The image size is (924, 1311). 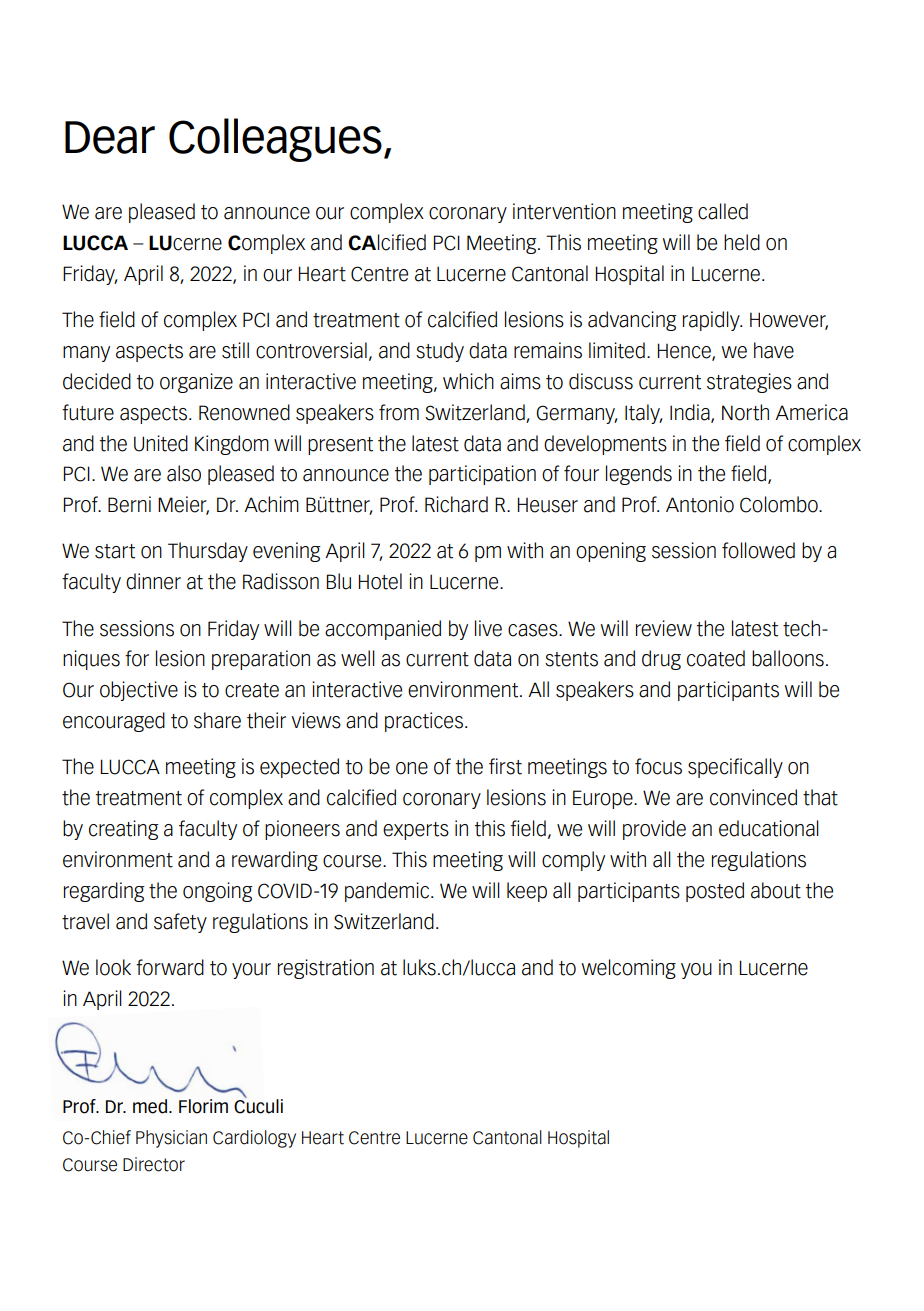 What do you see at coordinates (488, 628) in the screenshot?
I see `live` at bounding box center [488, 628].
